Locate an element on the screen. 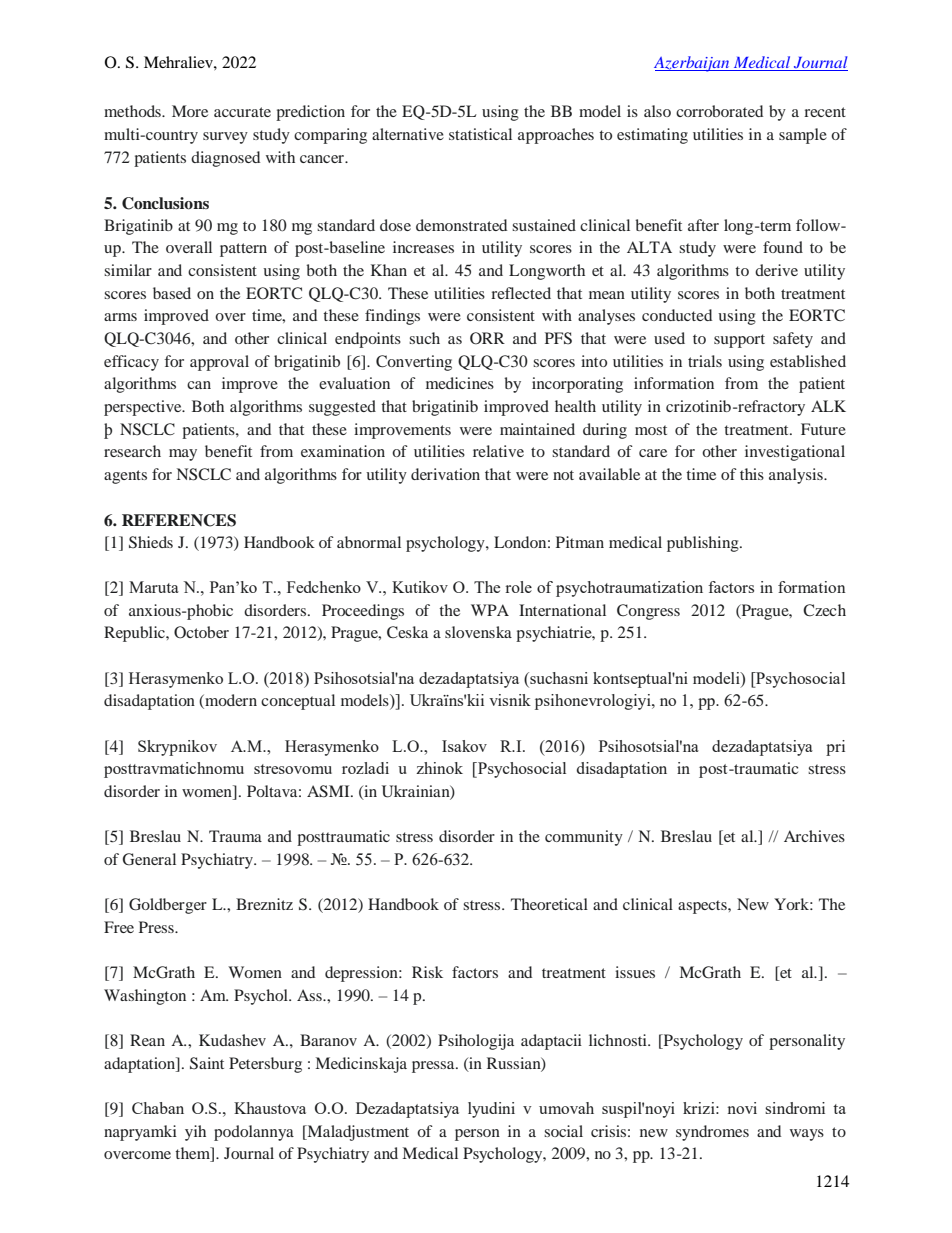  More is located at coordinates (190, 111).
